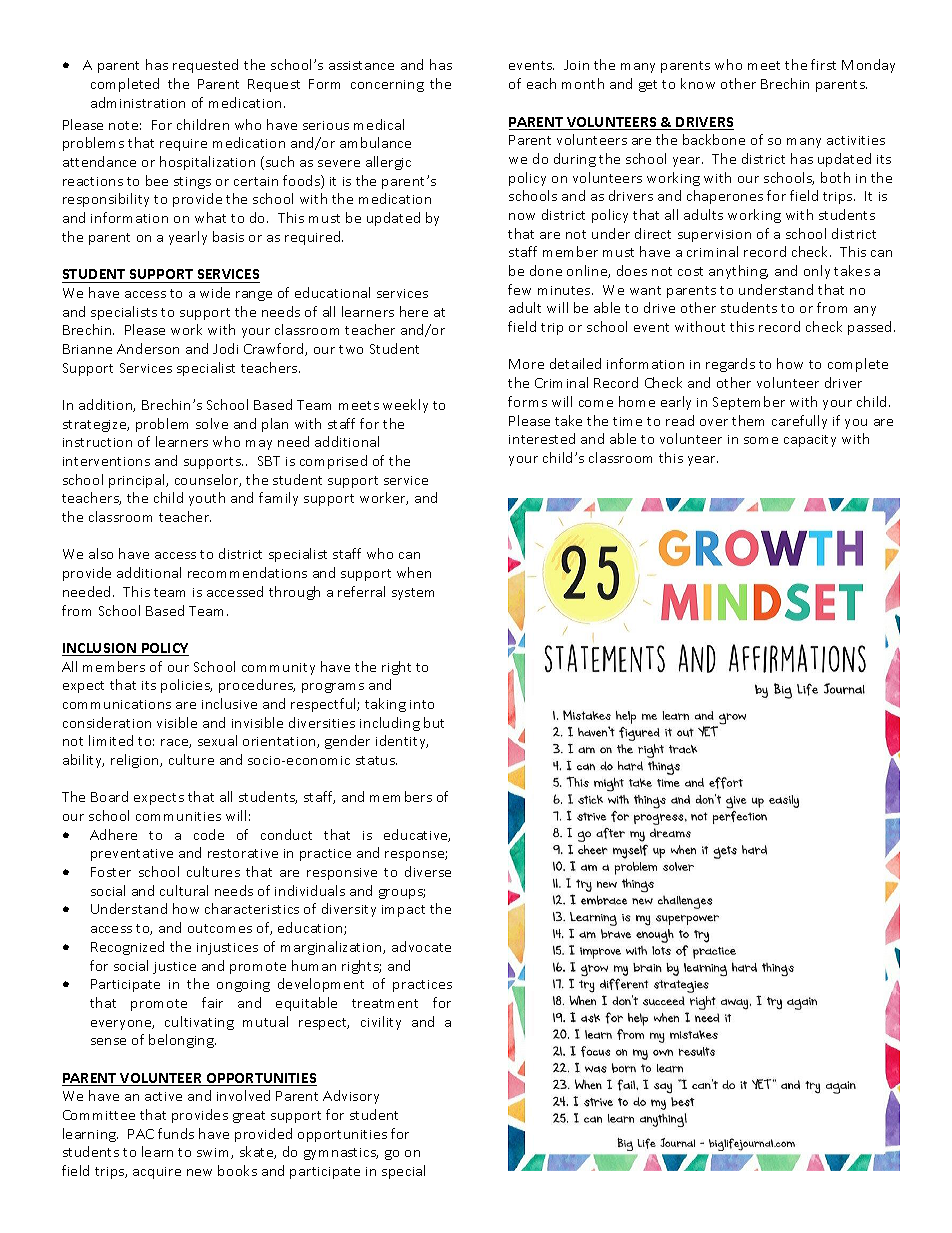 Image resolution: width=952 pixels, height=1233 pixels. What do you see at coordinates (402, 742) in the document?
I see `identity` at bounding box center [402, 742].
